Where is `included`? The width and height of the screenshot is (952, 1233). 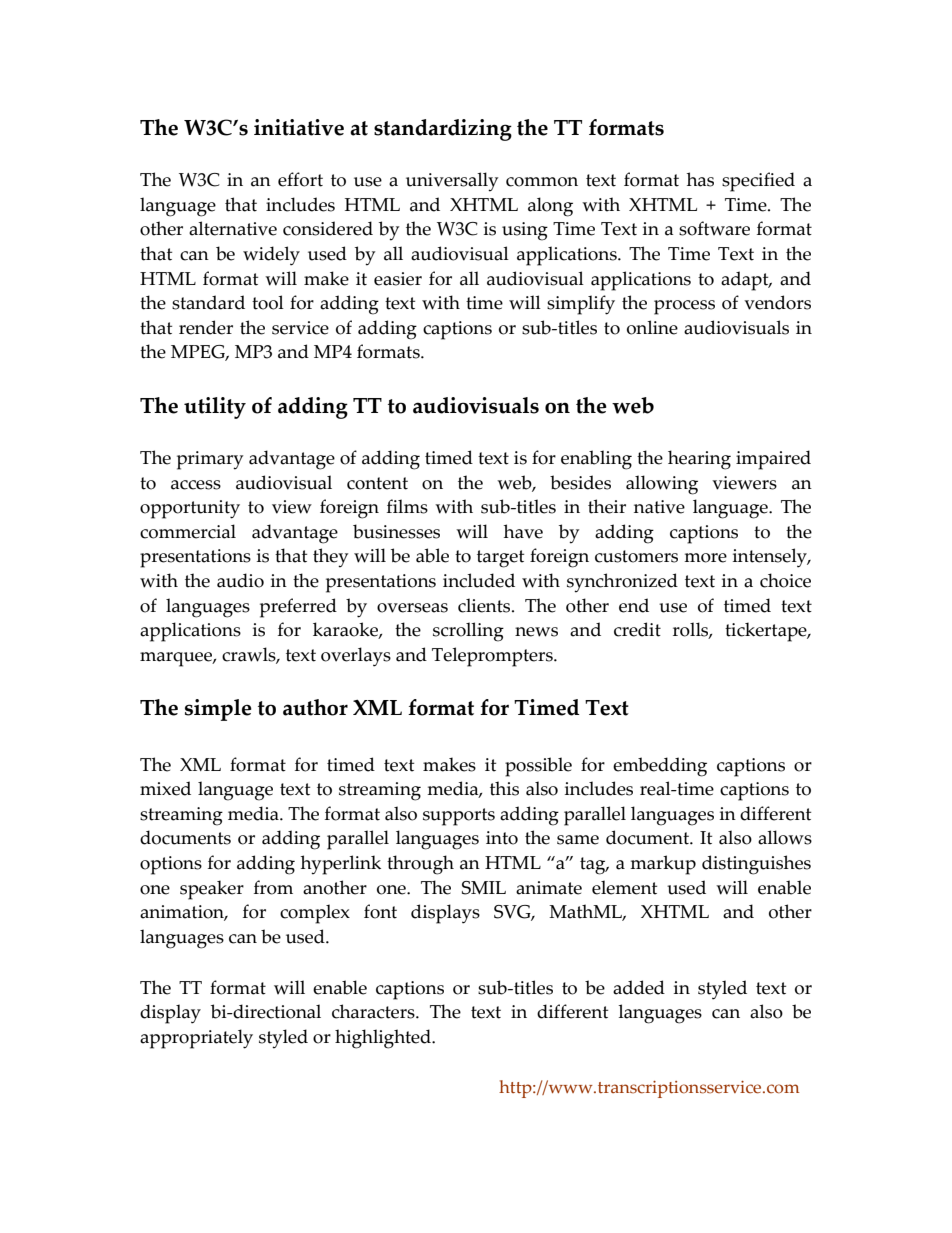 included is located at coordinates (479, 580).
